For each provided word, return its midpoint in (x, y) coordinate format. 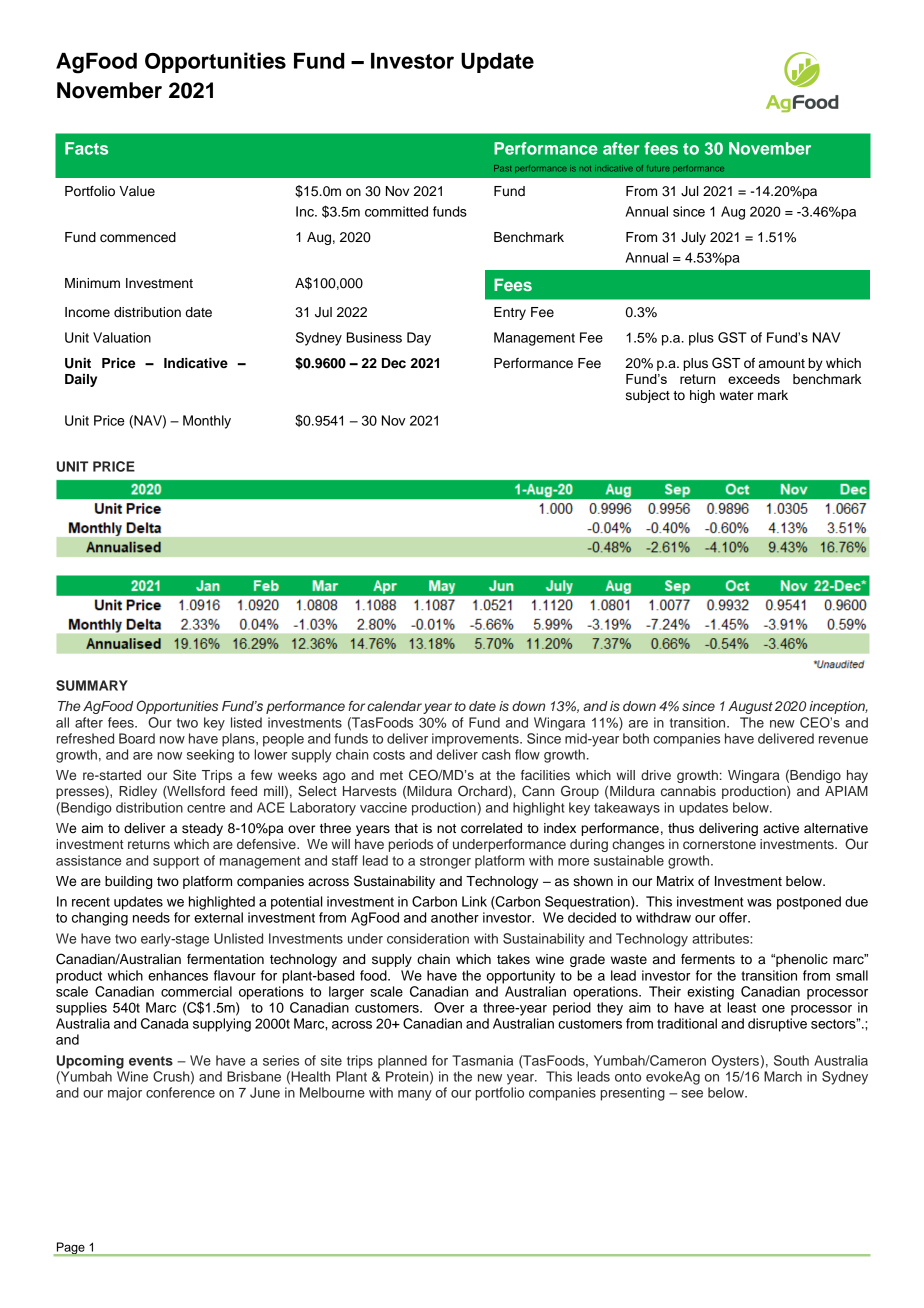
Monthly (207, 422)
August (750, 707)
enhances (178, 975)
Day (419, 339)
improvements (476, 740)
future (658, 168)
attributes (721, 938)
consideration (428, 938)
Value (137, 191)
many (415, 1095)
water (737, 396)
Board (137, 738)
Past (502, 168)
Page (70, 1249)
